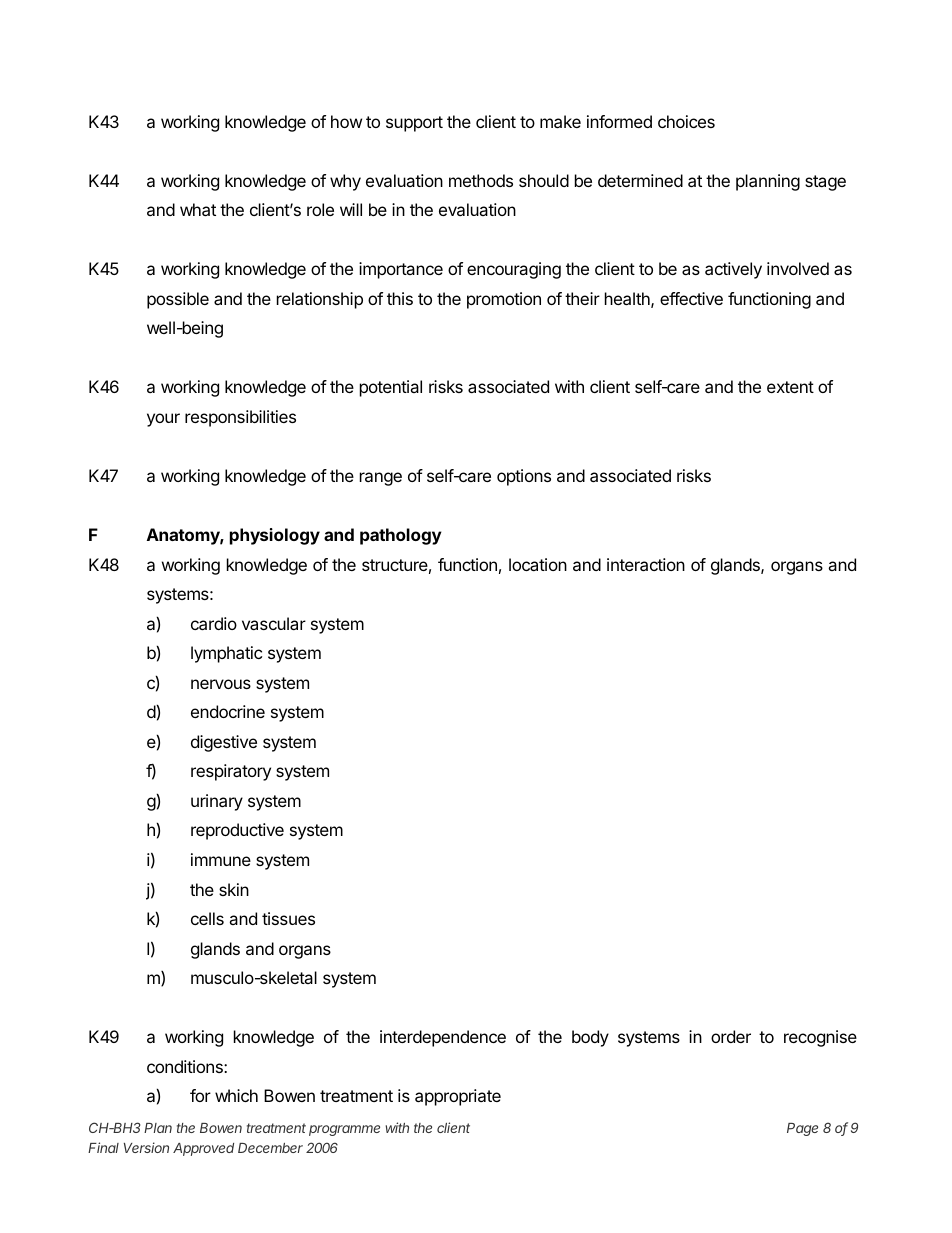  I want to click on choices, so click(686, 121).
